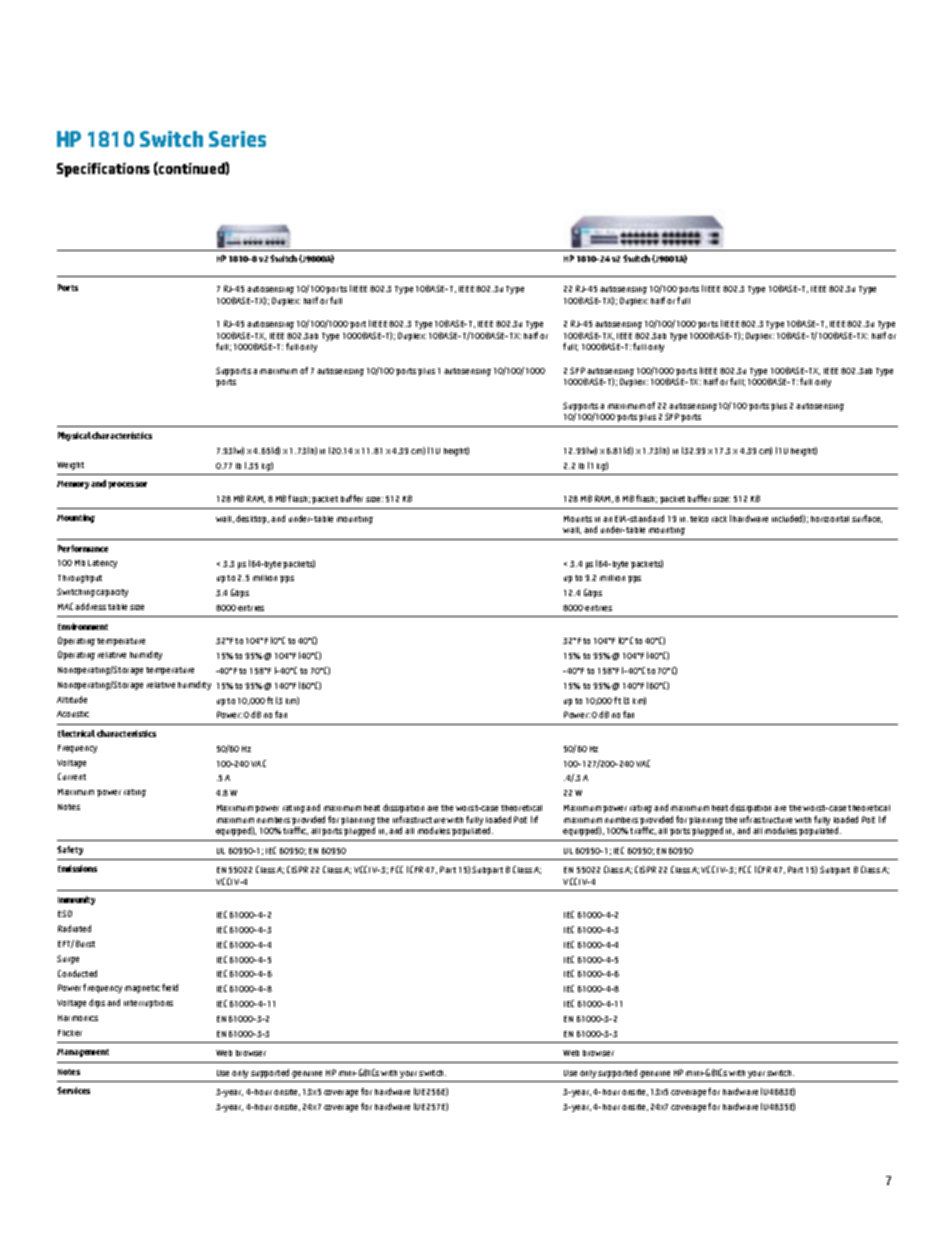 Image resolution: width=952 pixels, height=1233 pixels. Describe the element at coordinates (170, 987) in the screenshot. I see `field` at that location.
